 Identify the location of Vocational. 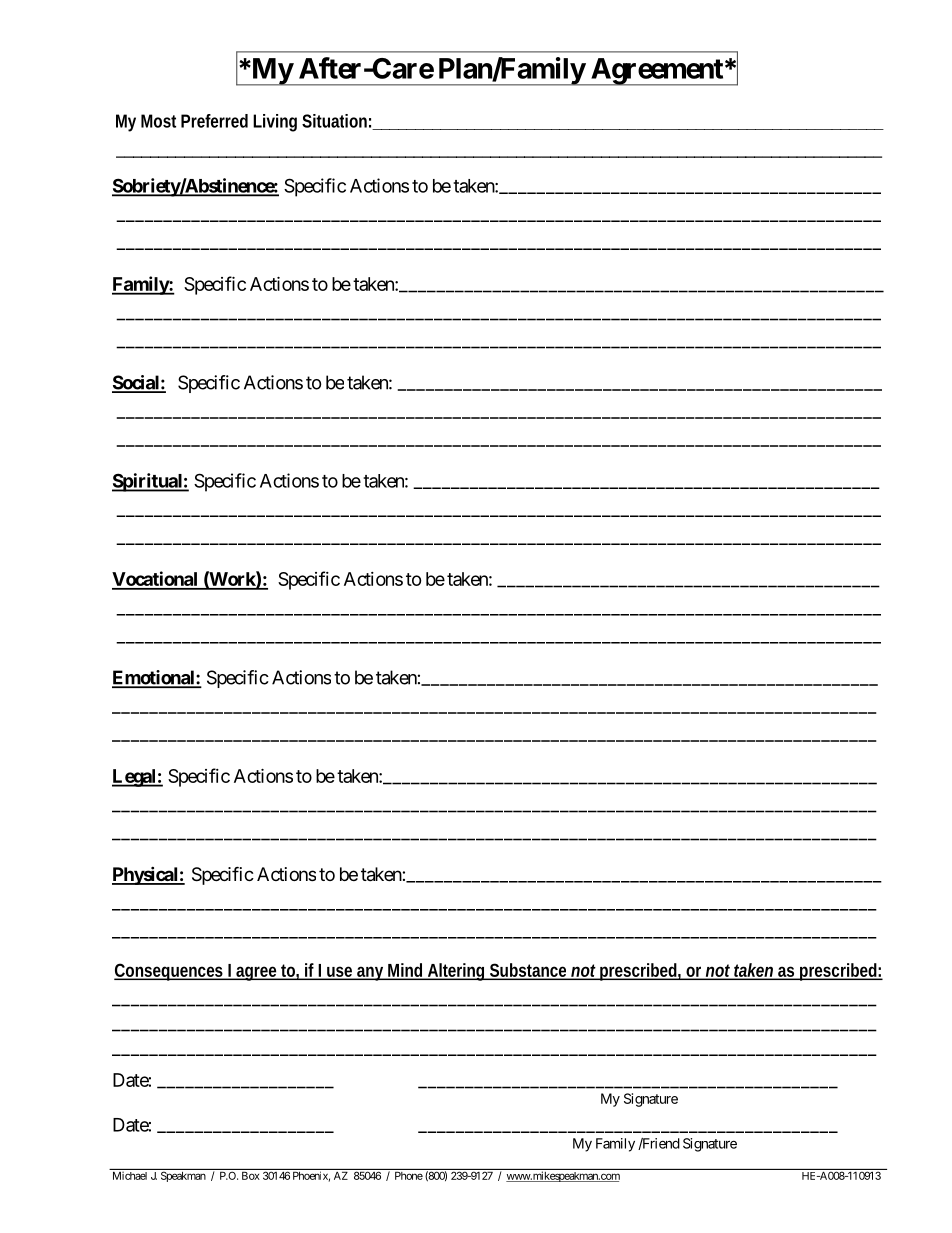
(156, 580).
